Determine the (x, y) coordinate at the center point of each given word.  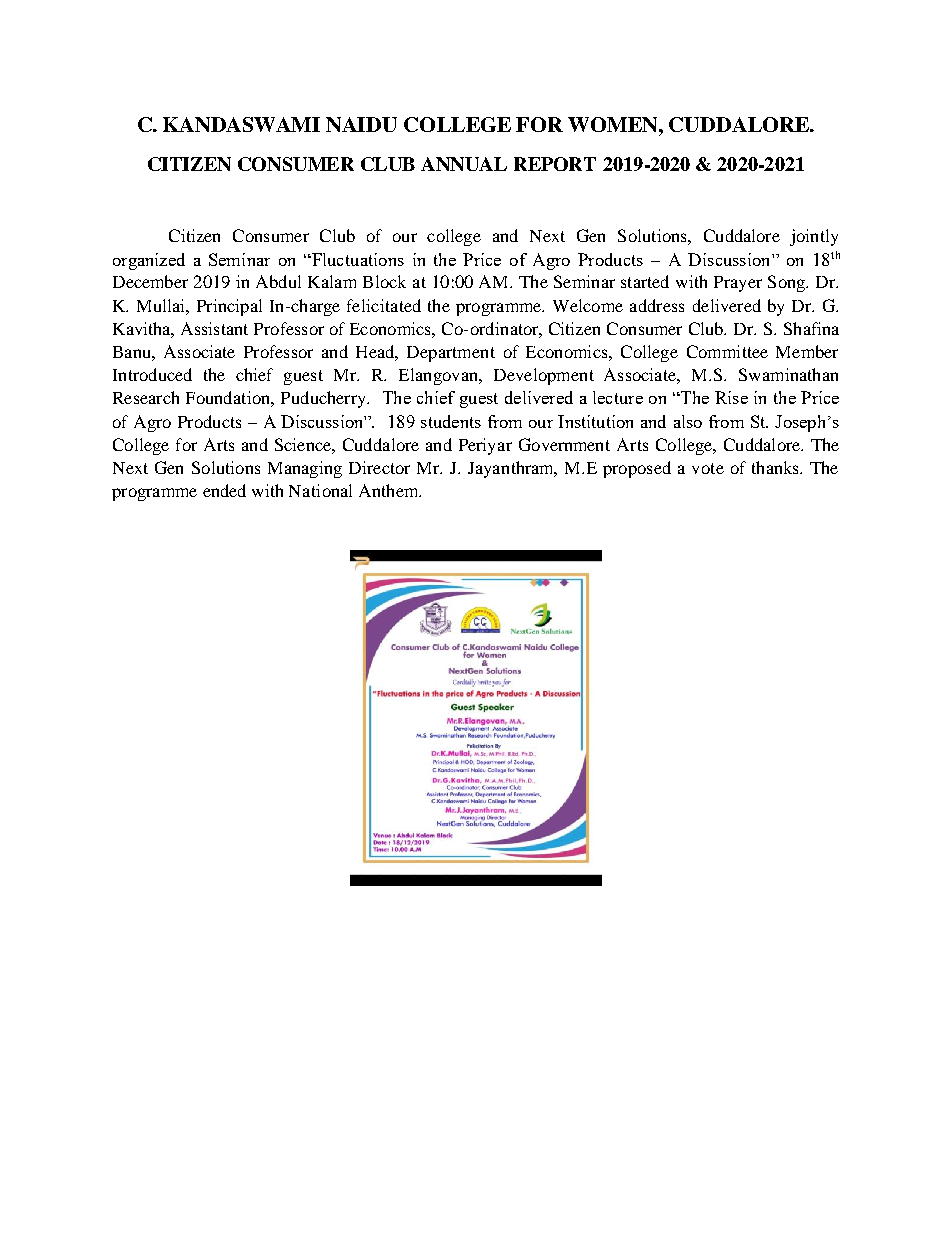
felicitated (384, 305)
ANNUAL (464, 164)
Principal (229, 307)
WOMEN (614, 124)
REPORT (555, 164)
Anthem (390, 490)
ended (224, 490)
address (657, 305)
